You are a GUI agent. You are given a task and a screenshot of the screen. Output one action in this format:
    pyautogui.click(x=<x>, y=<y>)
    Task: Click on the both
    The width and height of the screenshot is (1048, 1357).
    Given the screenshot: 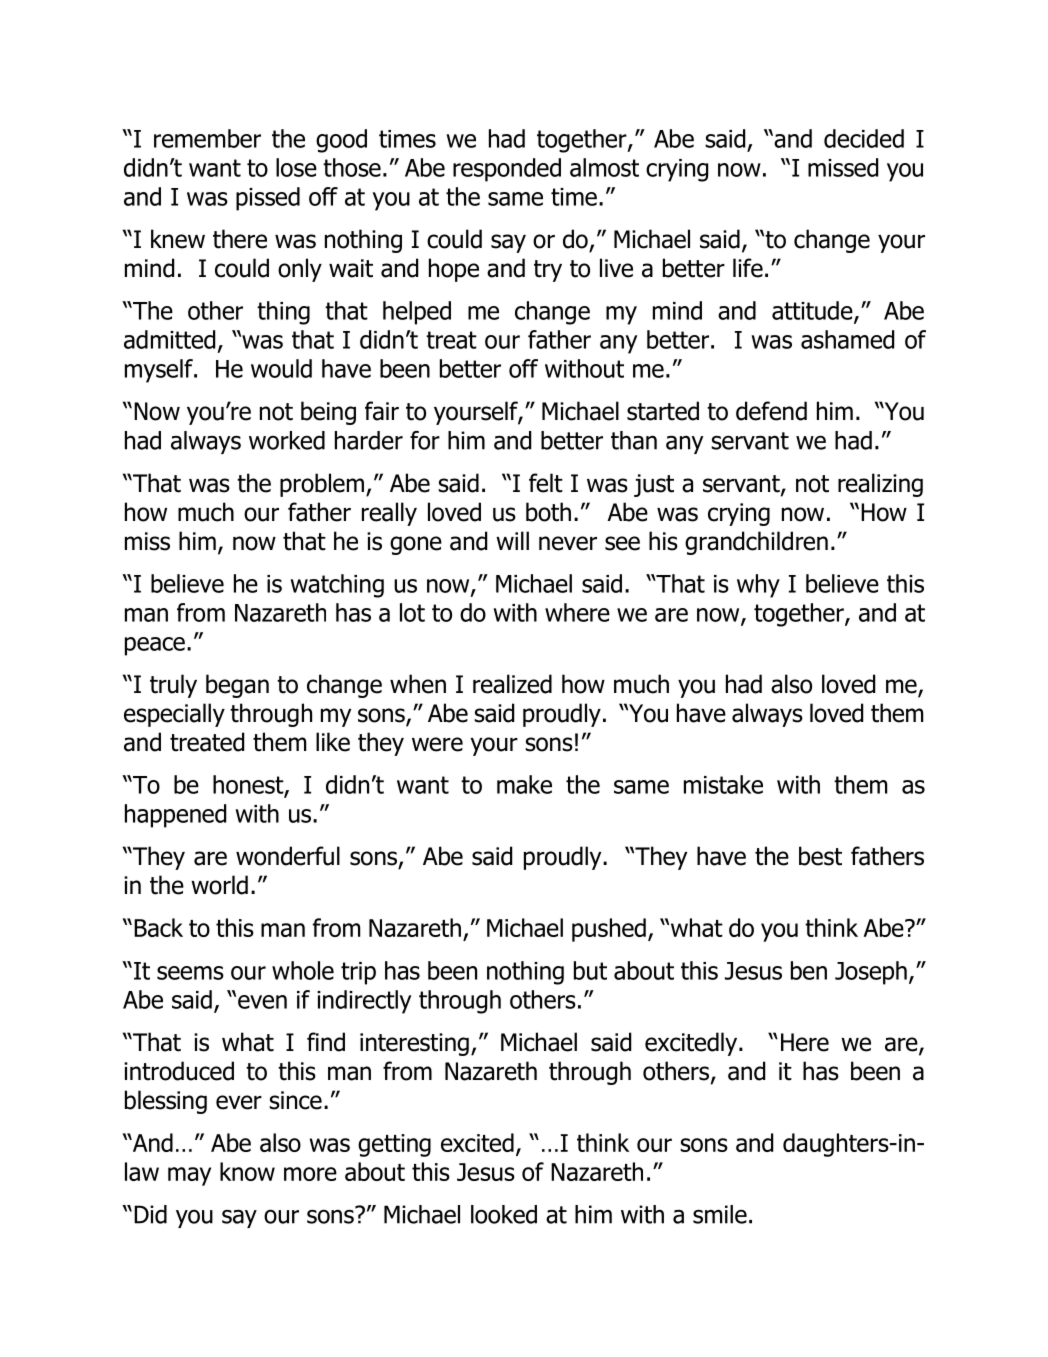 What is the action you would take?
    pyautogui.click(x=548, y=512)
